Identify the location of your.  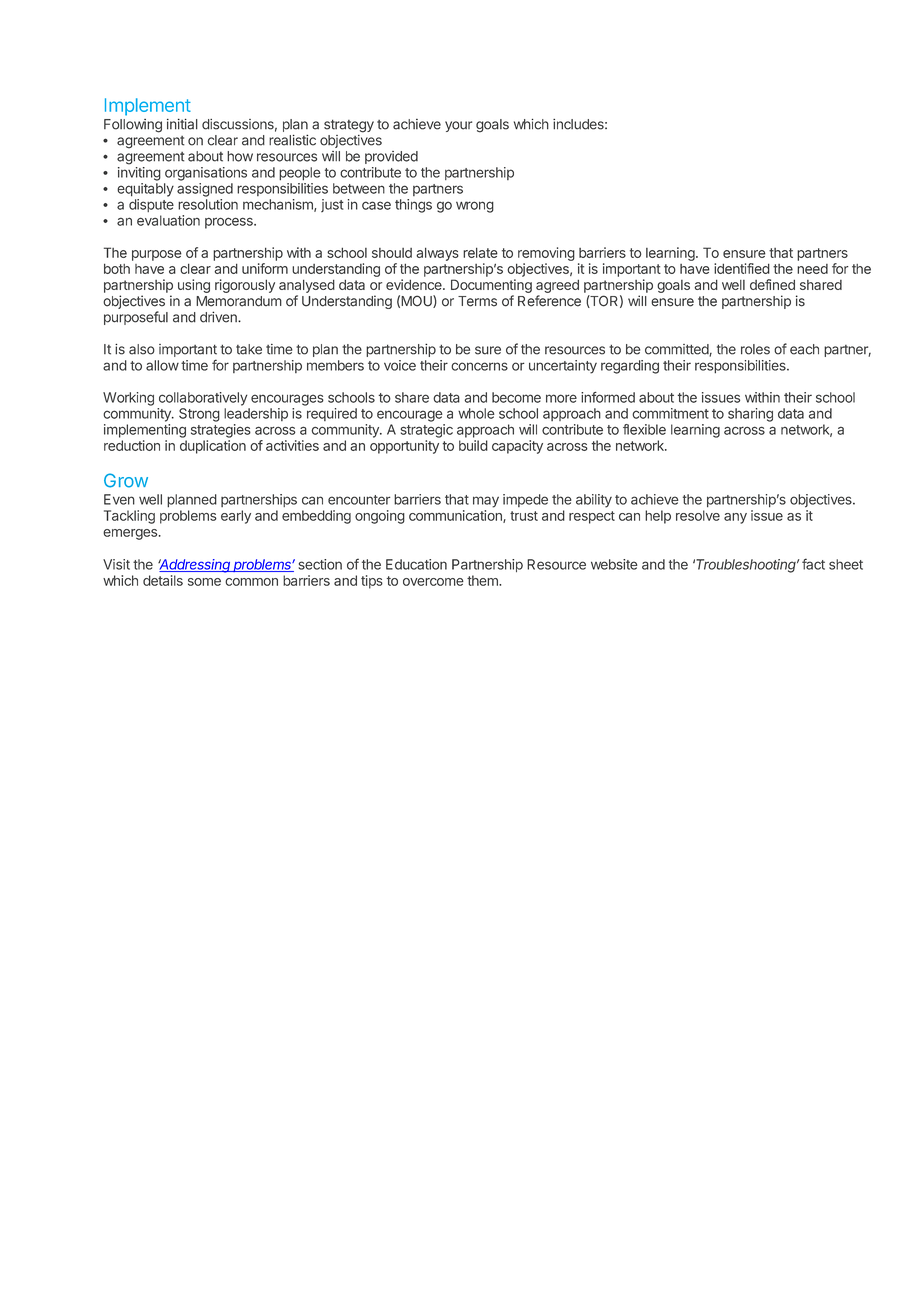
(458, 126).
